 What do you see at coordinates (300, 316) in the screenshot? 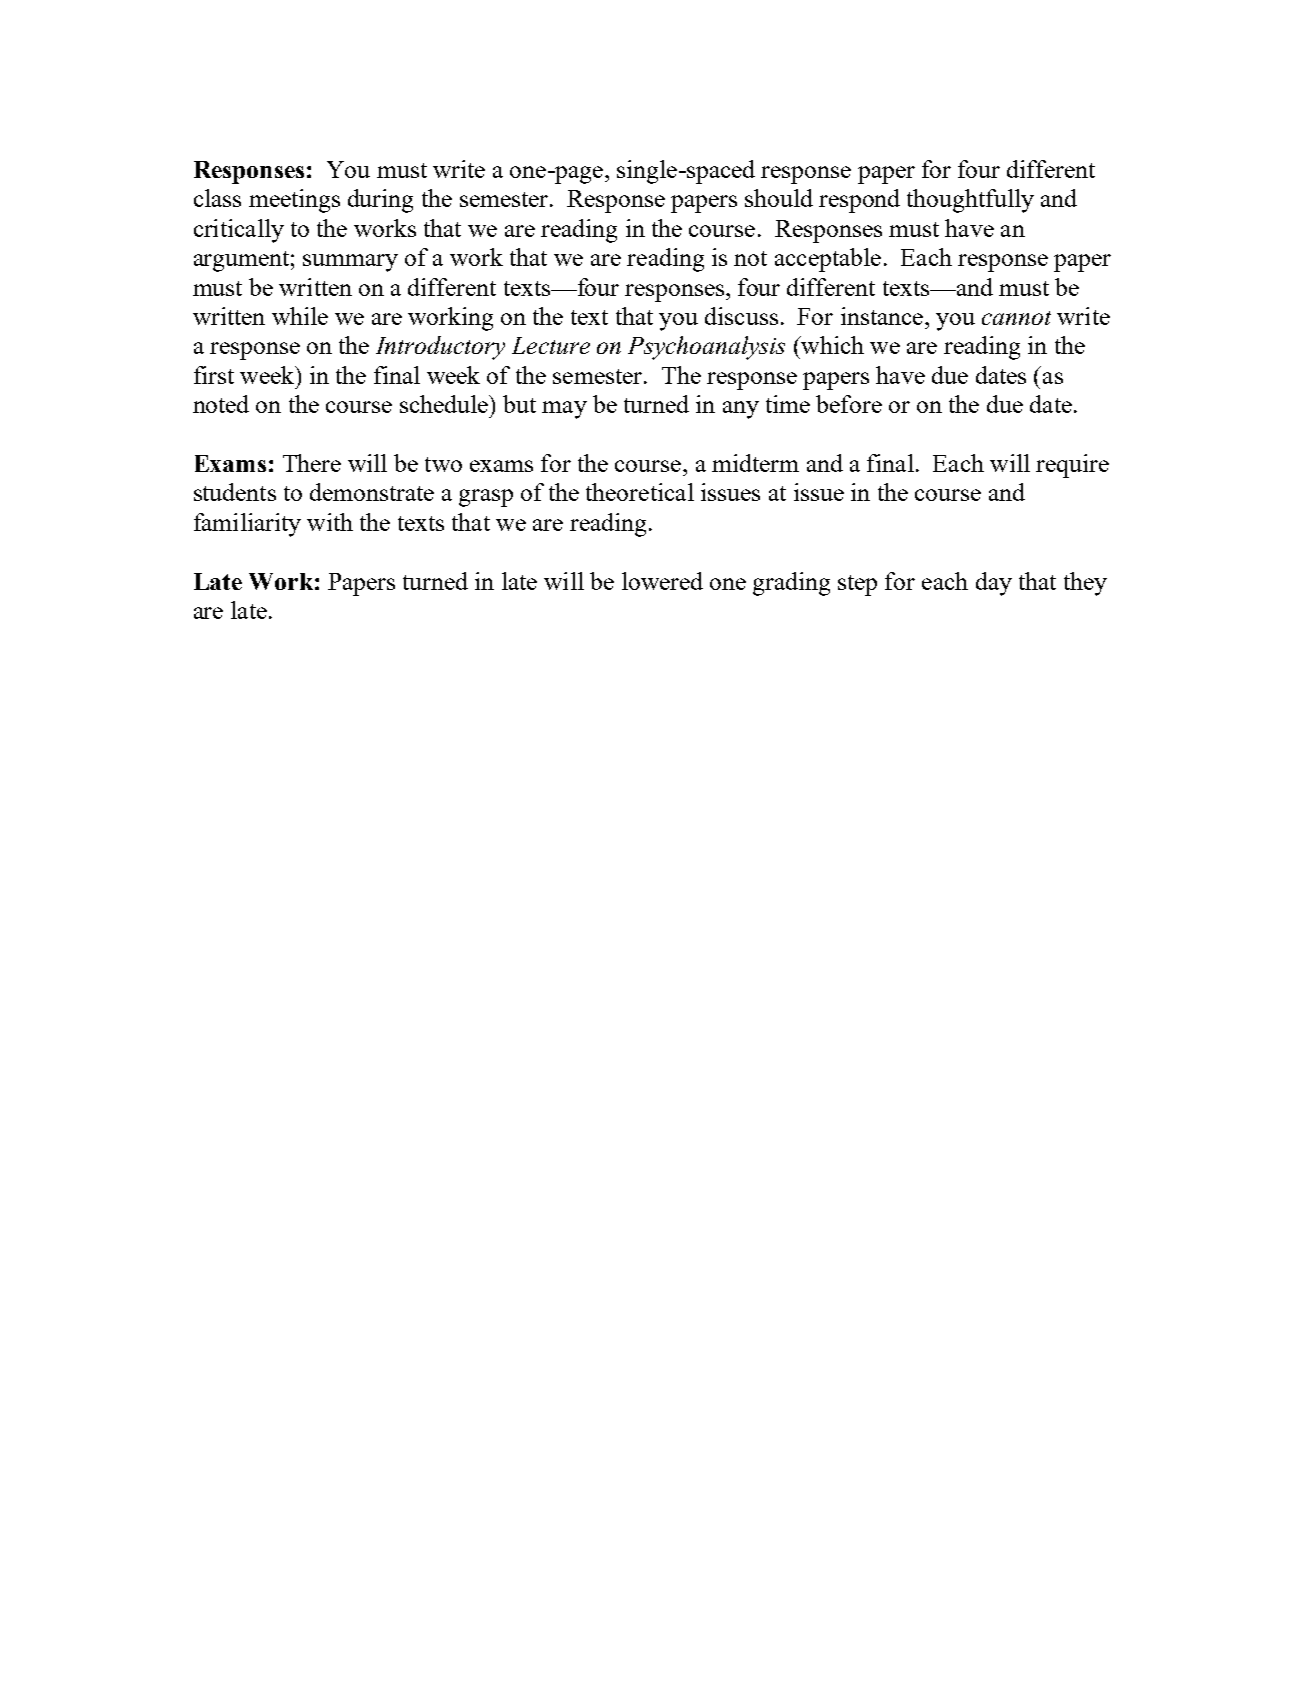
I see `while` at bounding box center [300, 316].
